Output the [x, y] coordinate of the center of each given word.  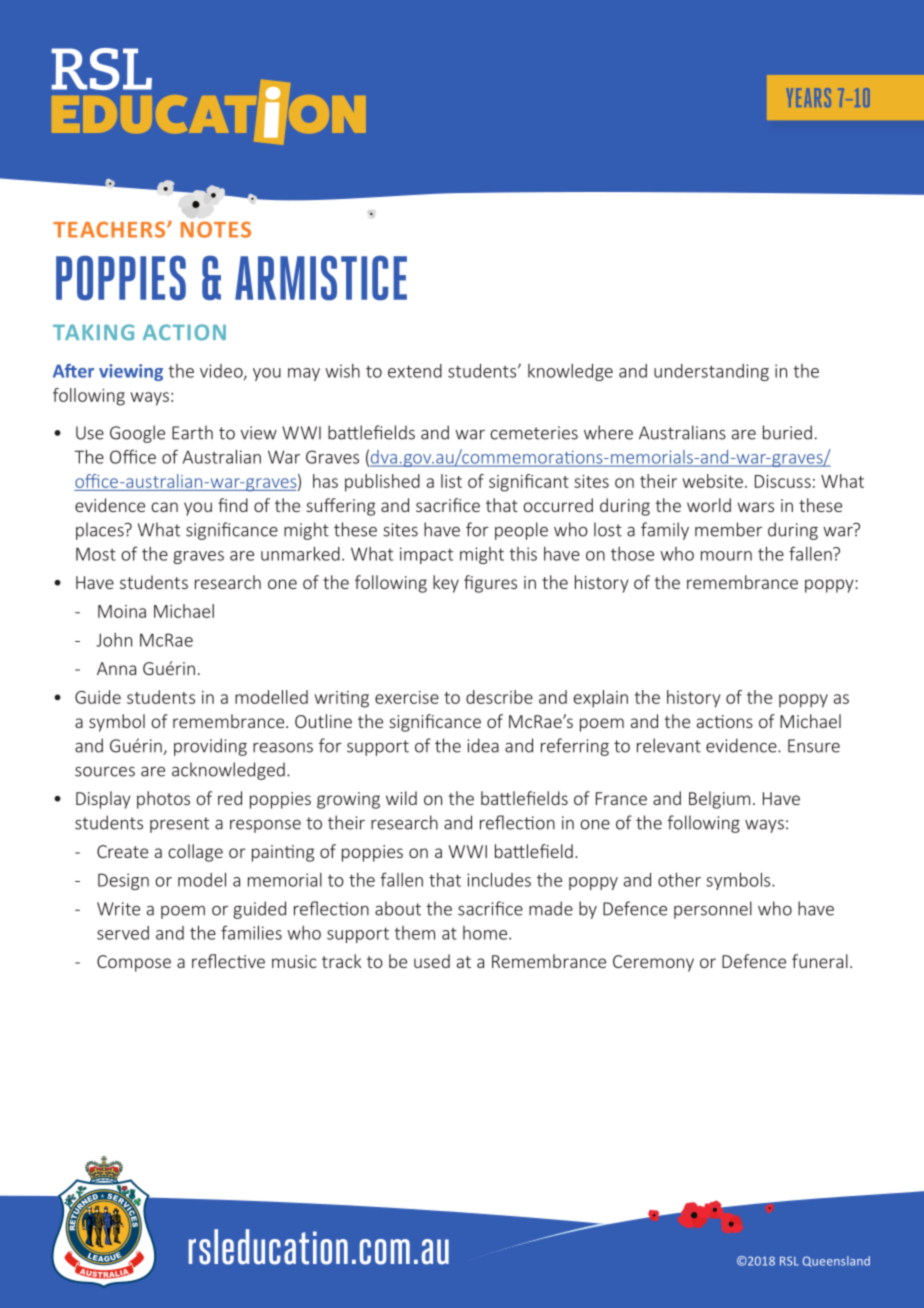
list [451, 481]
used [432, 961]
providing [210, 747]
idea [483, 745]
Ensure [814, 746]
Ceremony [653, 963]
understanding [711, 372]
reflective [228, 961]
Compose [134, 963]
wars [756, 507]
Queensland [836, 1261]
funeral [820, 961]
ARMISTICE [321, 278]
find [233, 505]
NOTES [216, 229]
